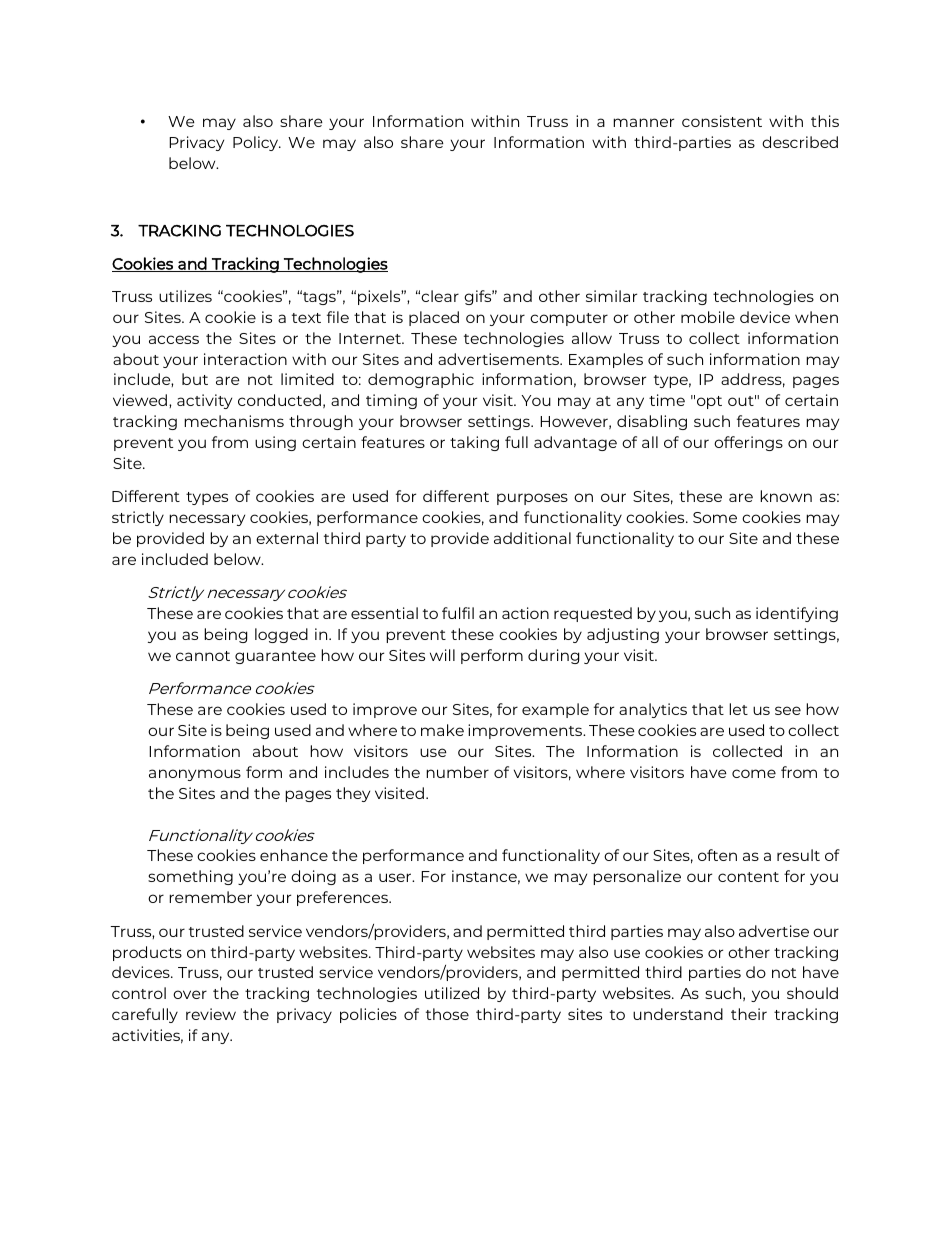 This screenshot has height=1233, width=952. What do you see at coordinates (190, 994) in the screenshot?
I see `over` at bounding box center [190, 994].
